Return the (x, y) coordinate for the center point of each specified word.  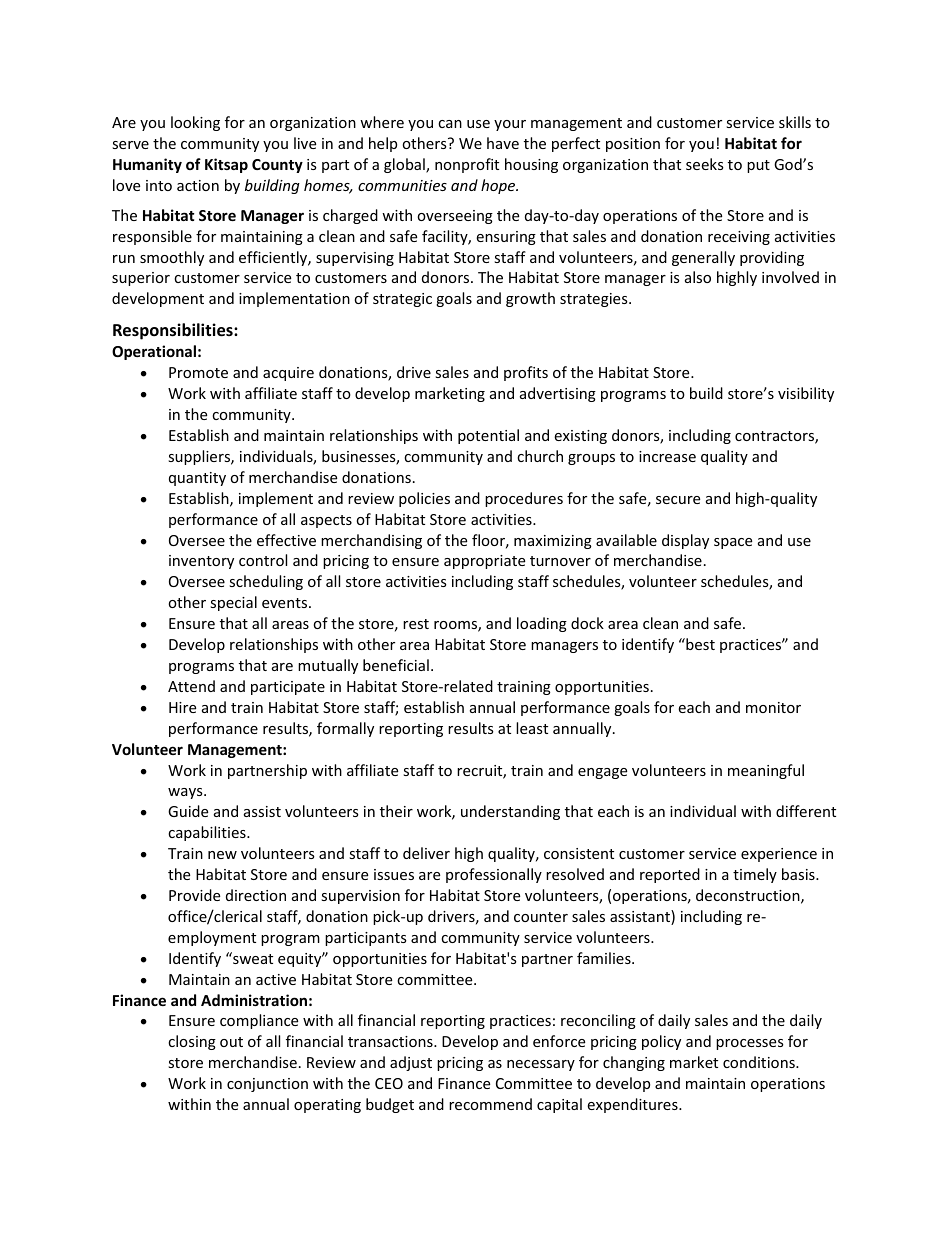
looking (195, 123)
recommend (490, 1104)
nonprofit (467, 165)
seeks (705, 164)
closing (192, 1042)
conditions (760, 1062)
